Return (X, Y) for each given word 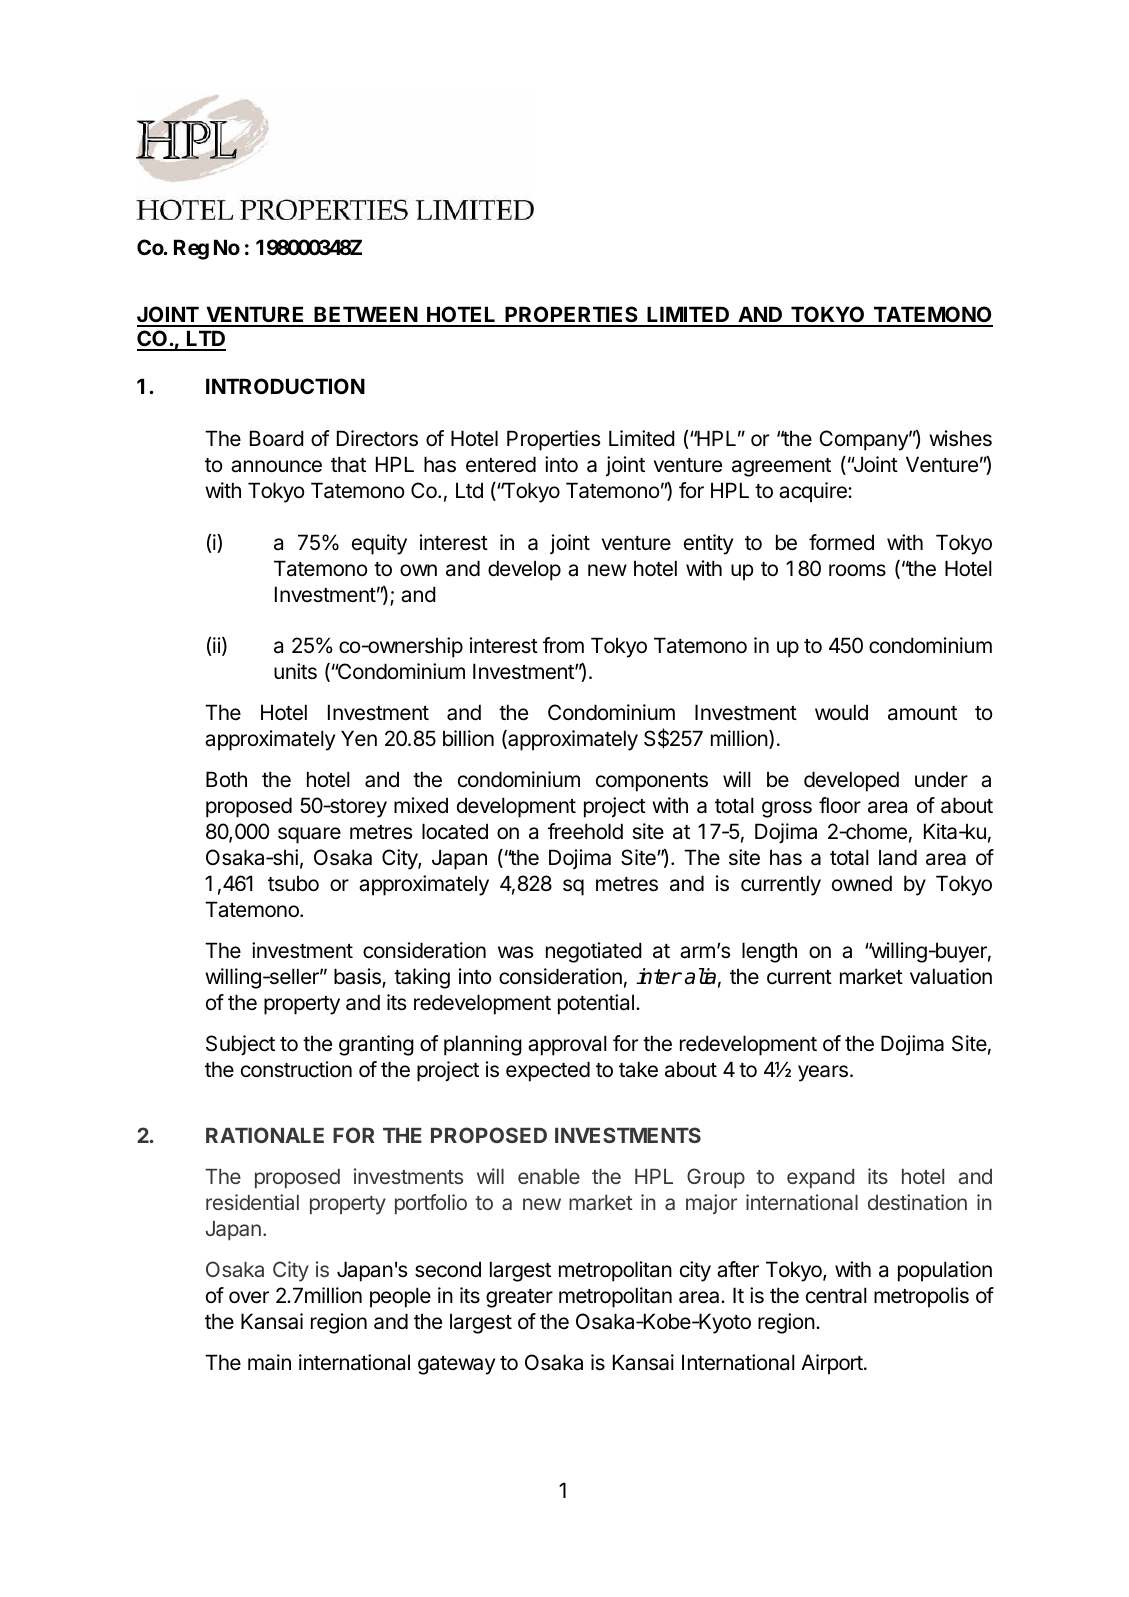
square (309, 835)
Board (277, 438)
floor (840, 805)
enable (549, 1176)
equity (379, 544)
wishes (960, 438)
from (563, 645)
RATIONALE (265, 1135)
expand (820, 1179)
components (652, 782)
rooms (857, 570)
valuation (951, 976)
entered (501, 464)
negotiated (594, 952)
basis (358, 977)
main (269, 1362)
